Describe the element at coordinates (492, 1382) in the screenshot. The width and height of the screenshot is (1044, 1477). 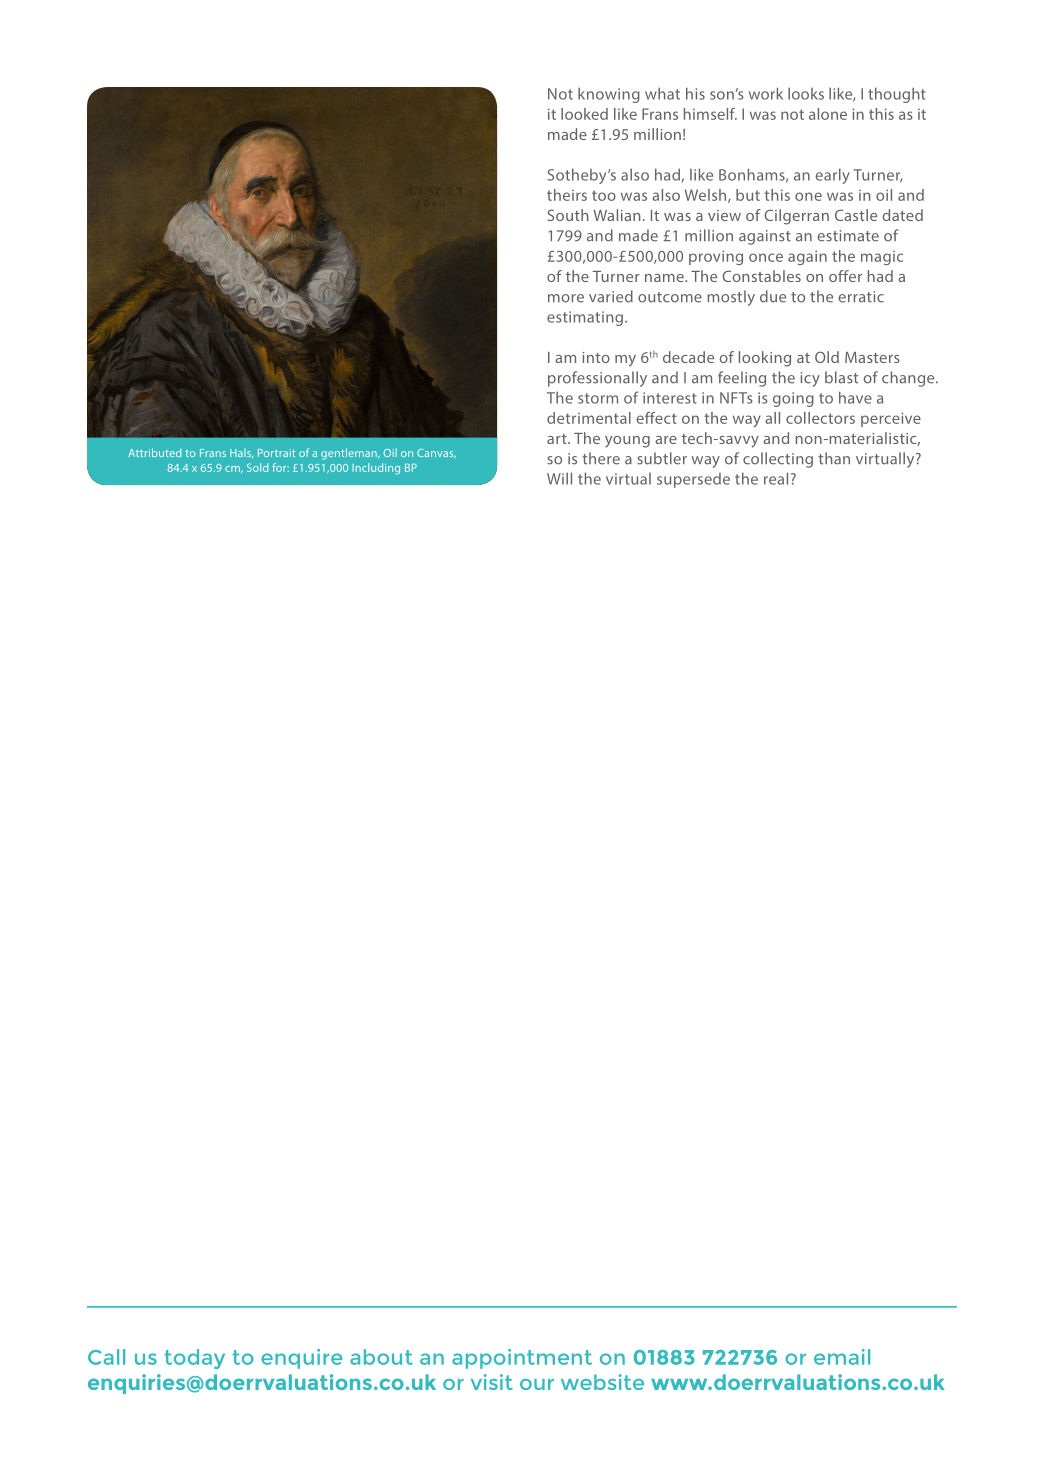
I see `visit` at that location.
